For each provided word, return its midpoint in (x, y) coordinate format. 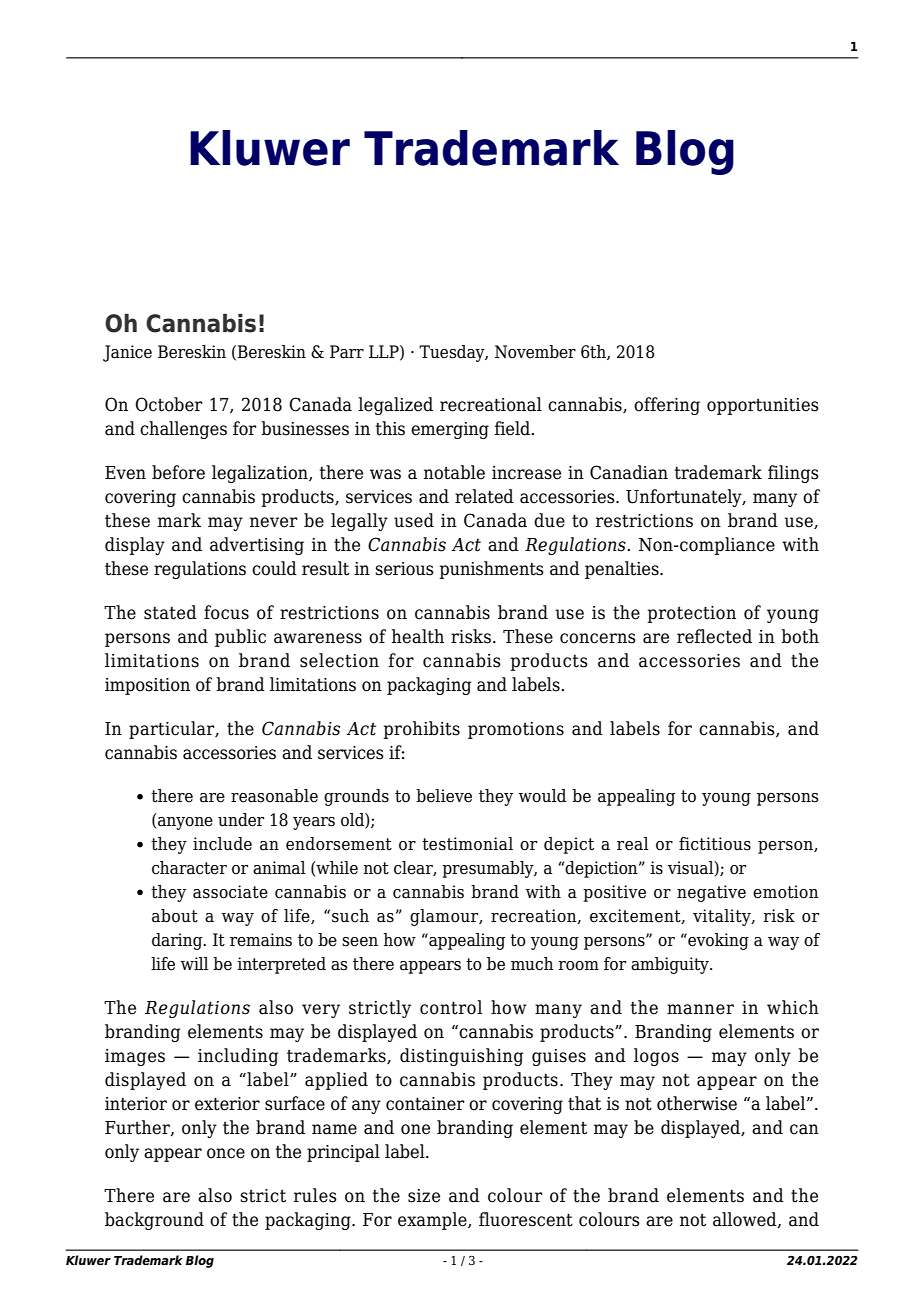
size (424, 1196)
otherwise (697, 1103)
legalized (395, 406)
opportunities (763, 406)
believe (444, 796)
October (168, 404)
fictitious (715, 844)
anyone (185, 823)
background (154, 1221)
